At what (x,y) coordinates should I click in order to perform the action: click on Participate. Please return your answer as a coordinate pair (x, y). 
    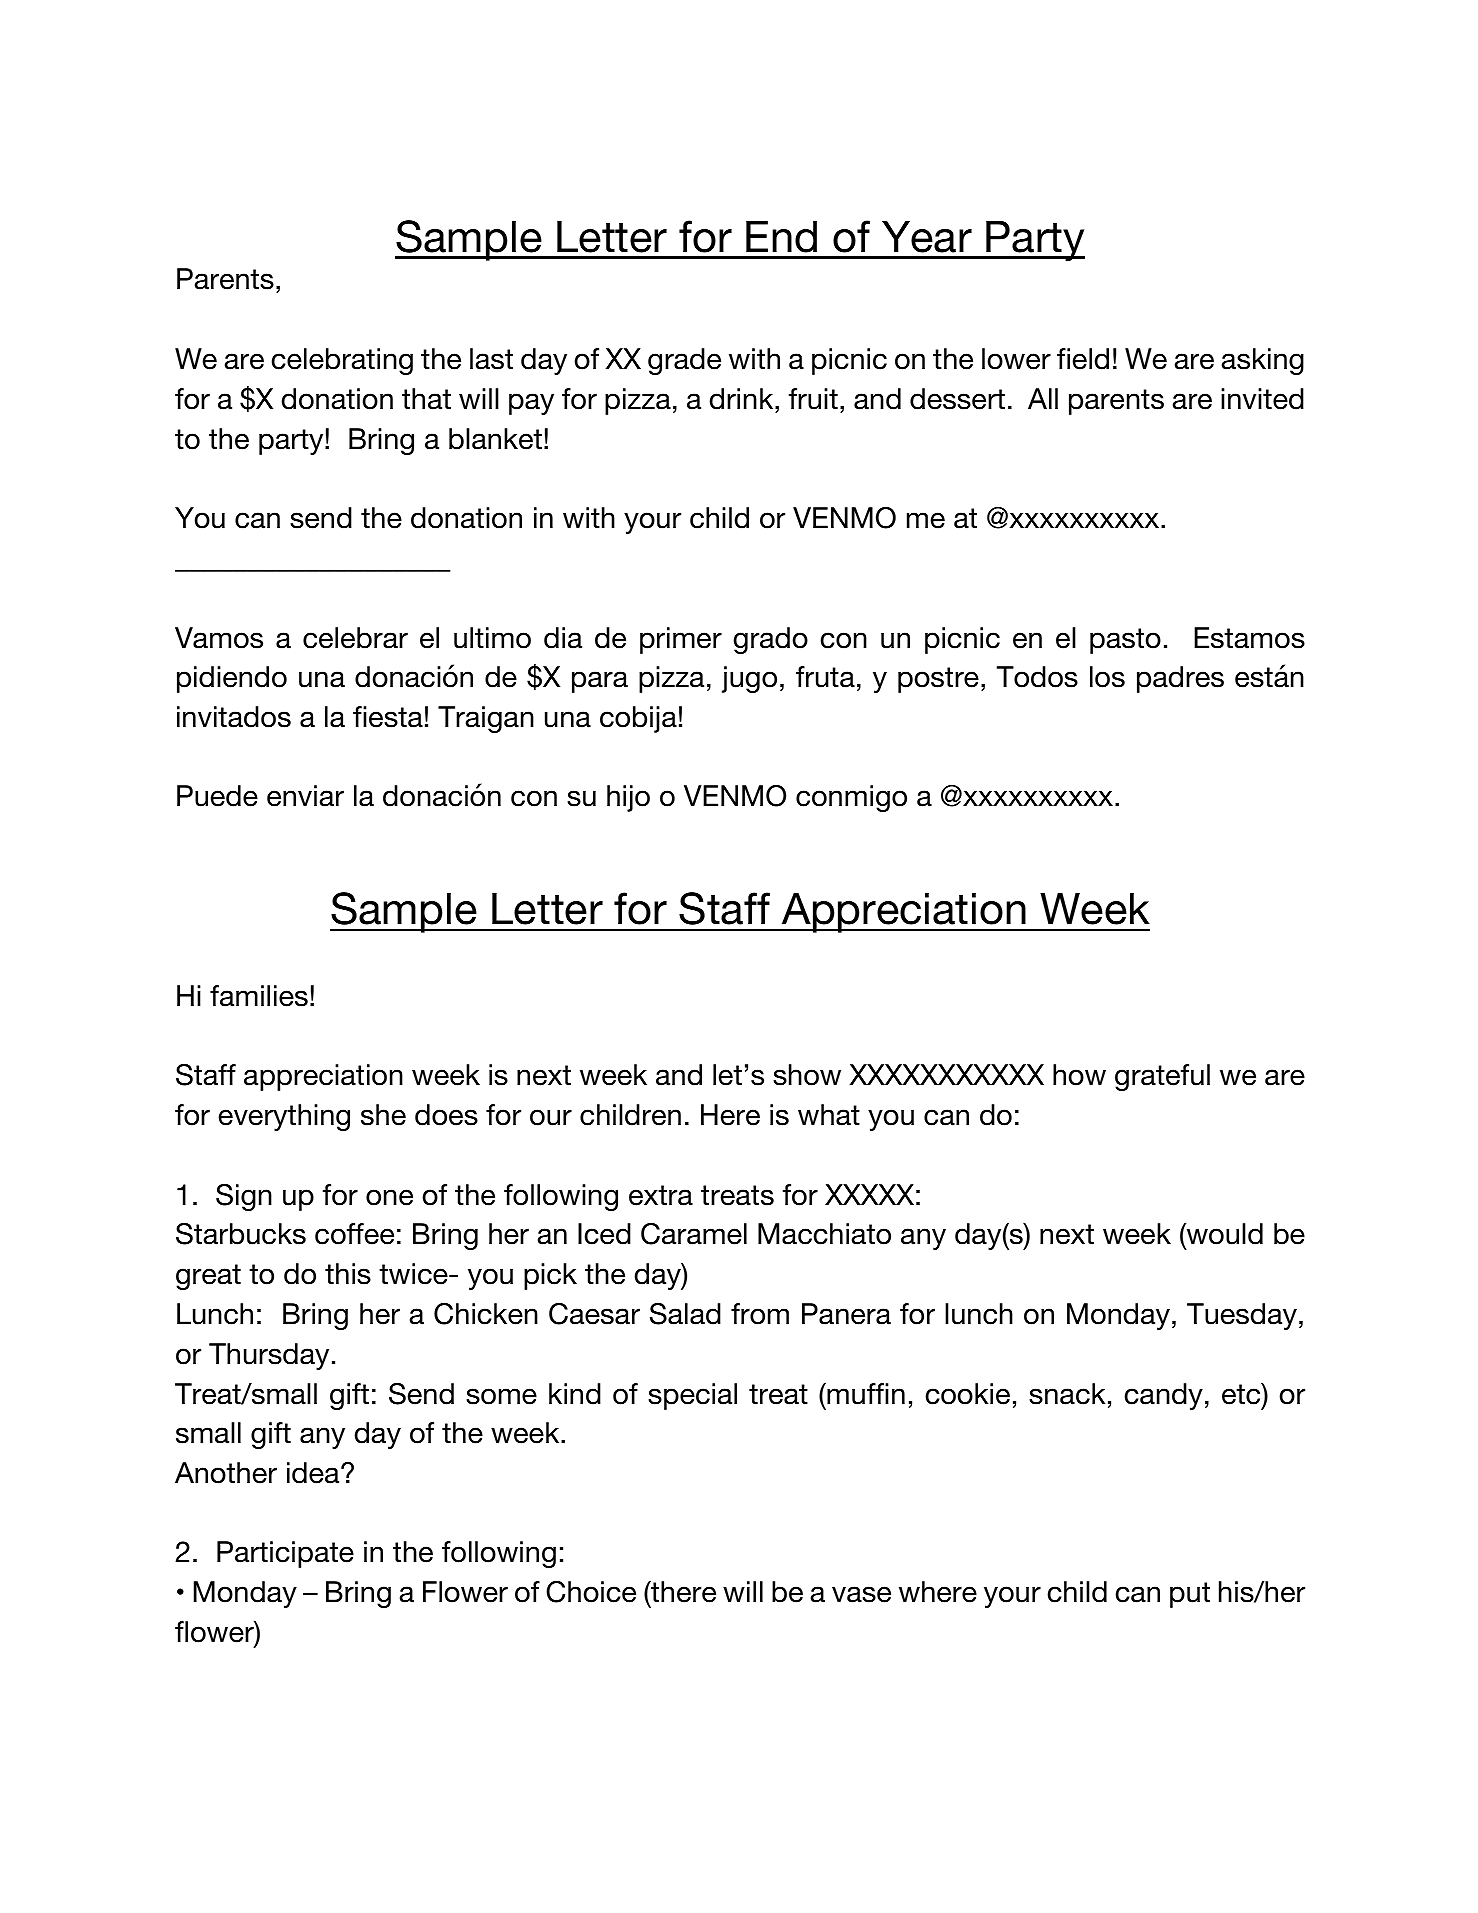
    Looking at the image, I should click on (285, 1554).
